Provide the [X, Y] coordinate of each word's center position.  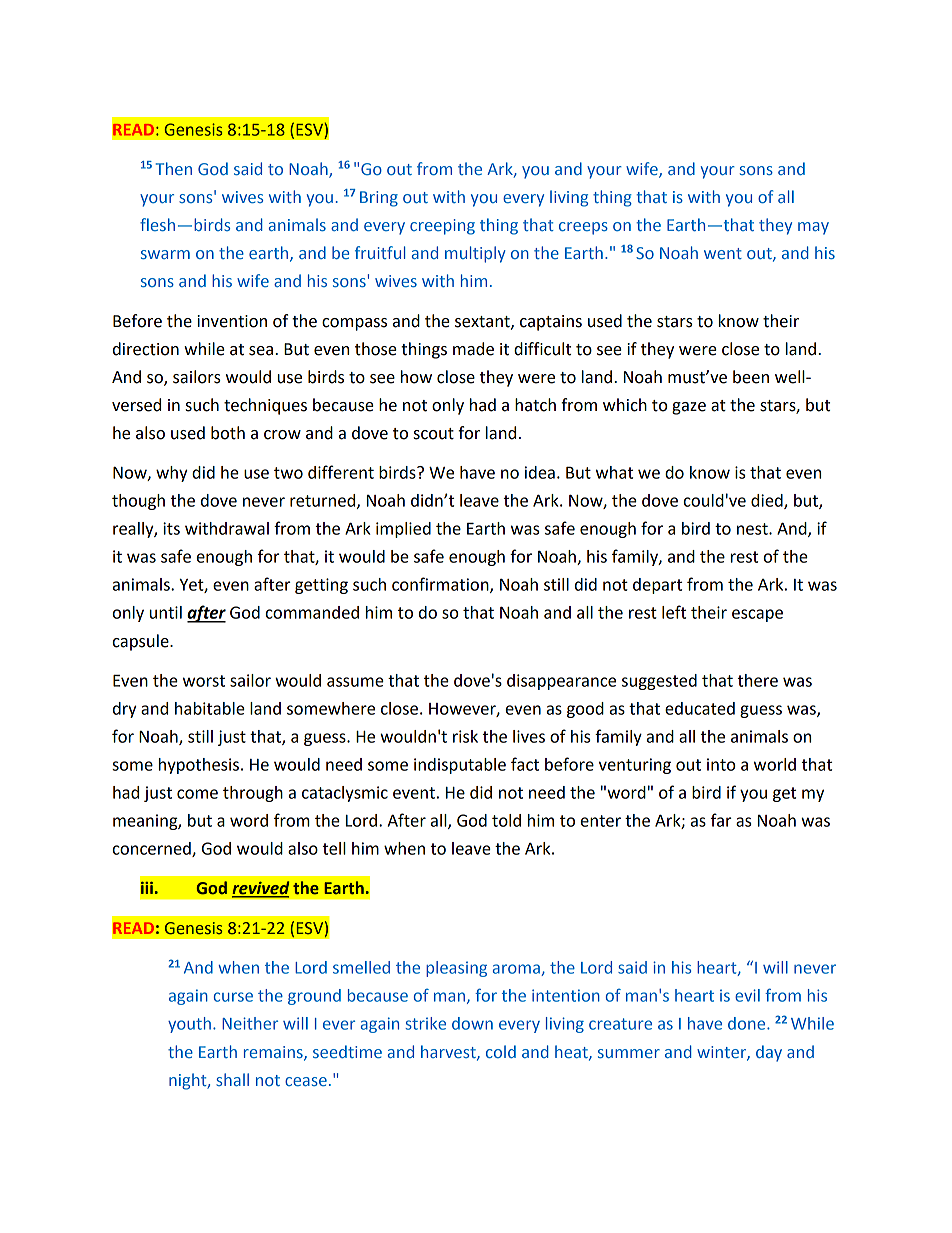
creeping [442, 227]
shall [232, 1079]
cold [501, 1051]
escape [757, 615]
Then [174, 168]
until [166, 612]
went [723, 253]
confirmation [441, 585]
